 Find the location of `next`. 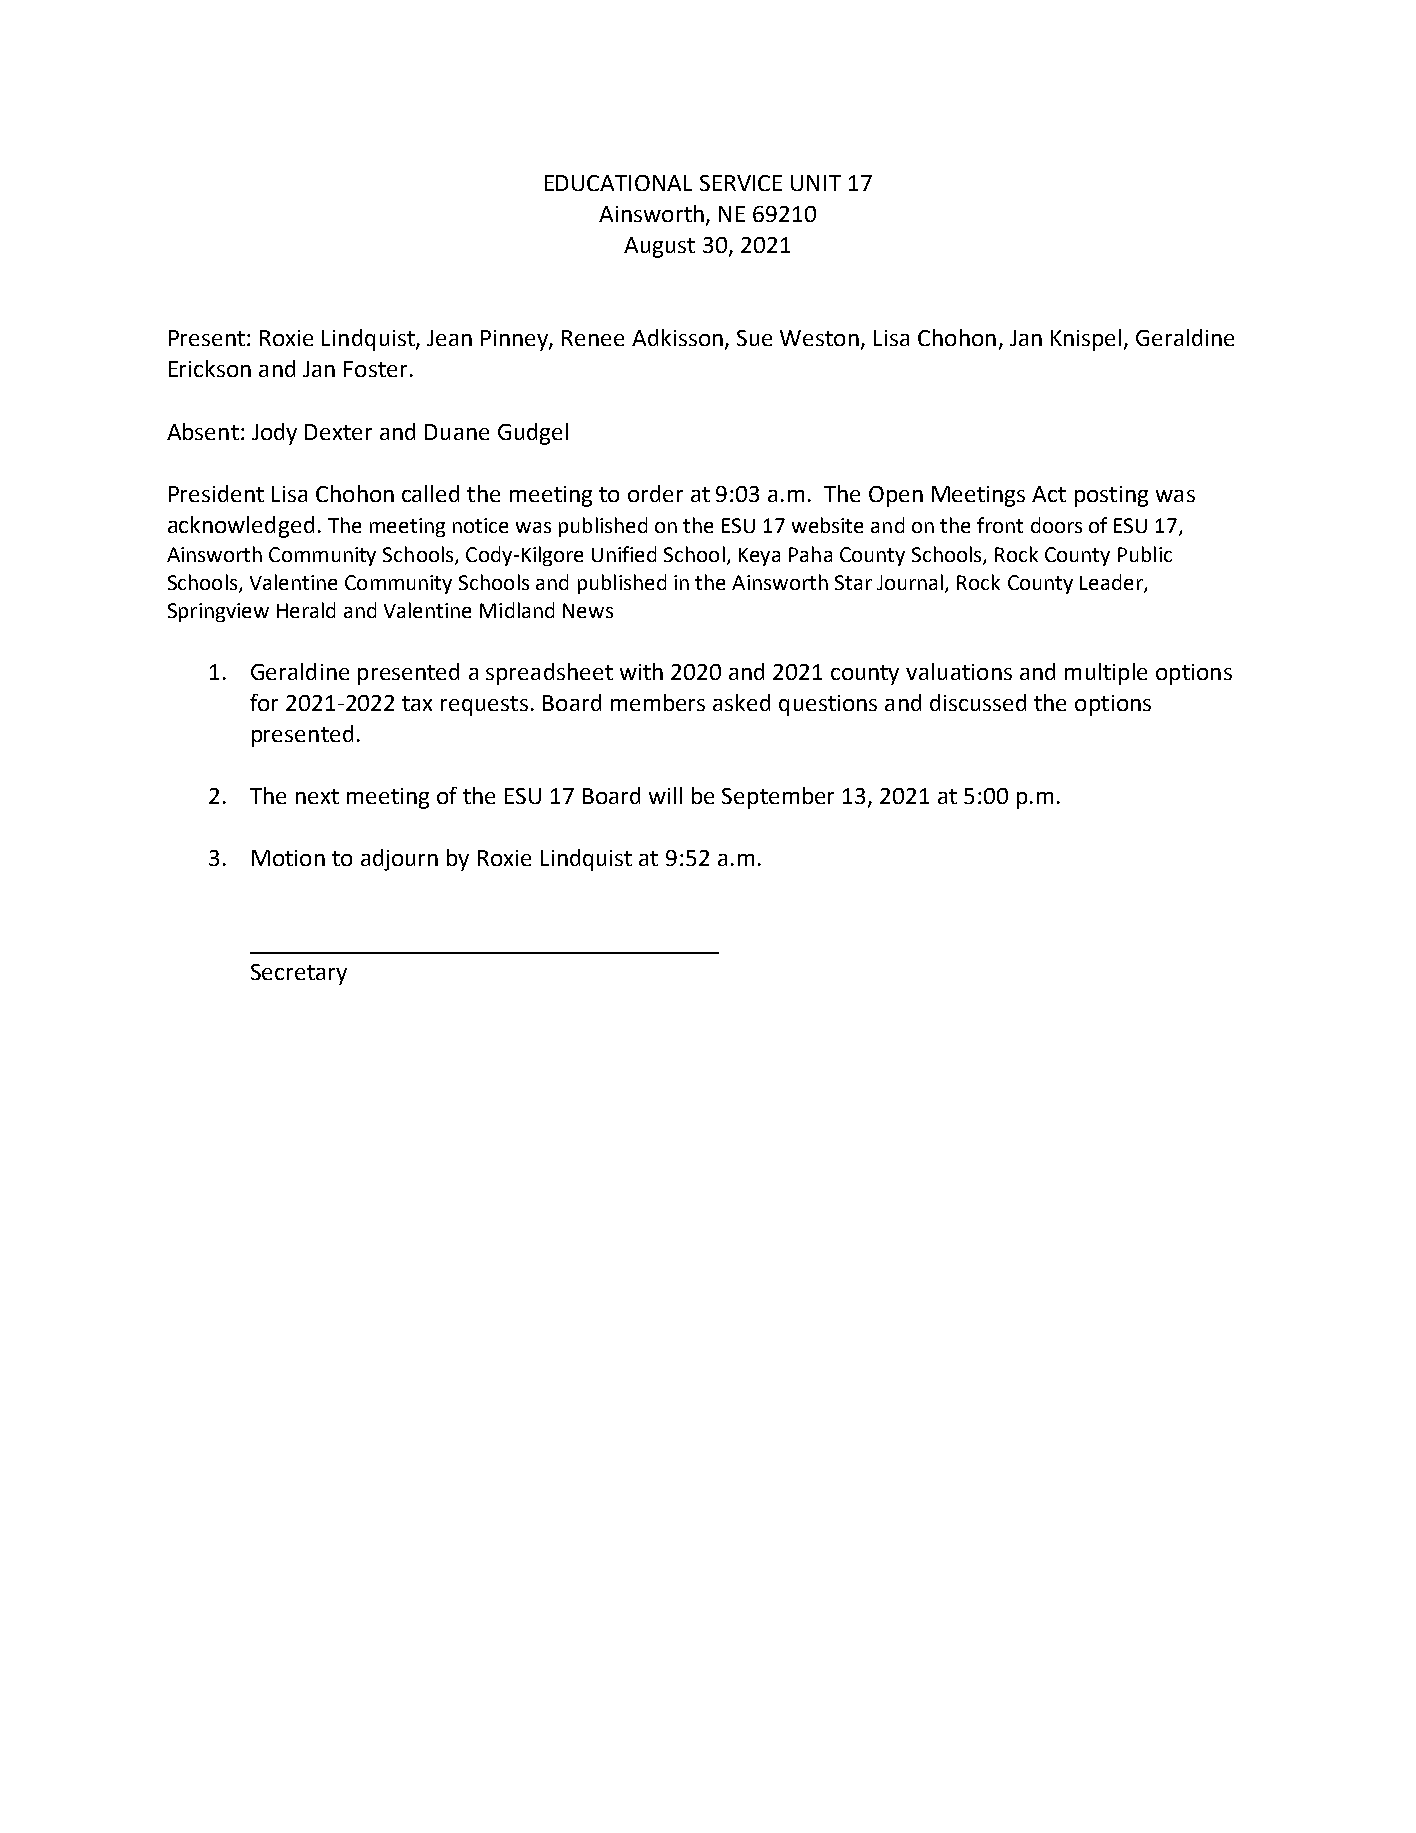

next is located at coordinates (317, 796).
